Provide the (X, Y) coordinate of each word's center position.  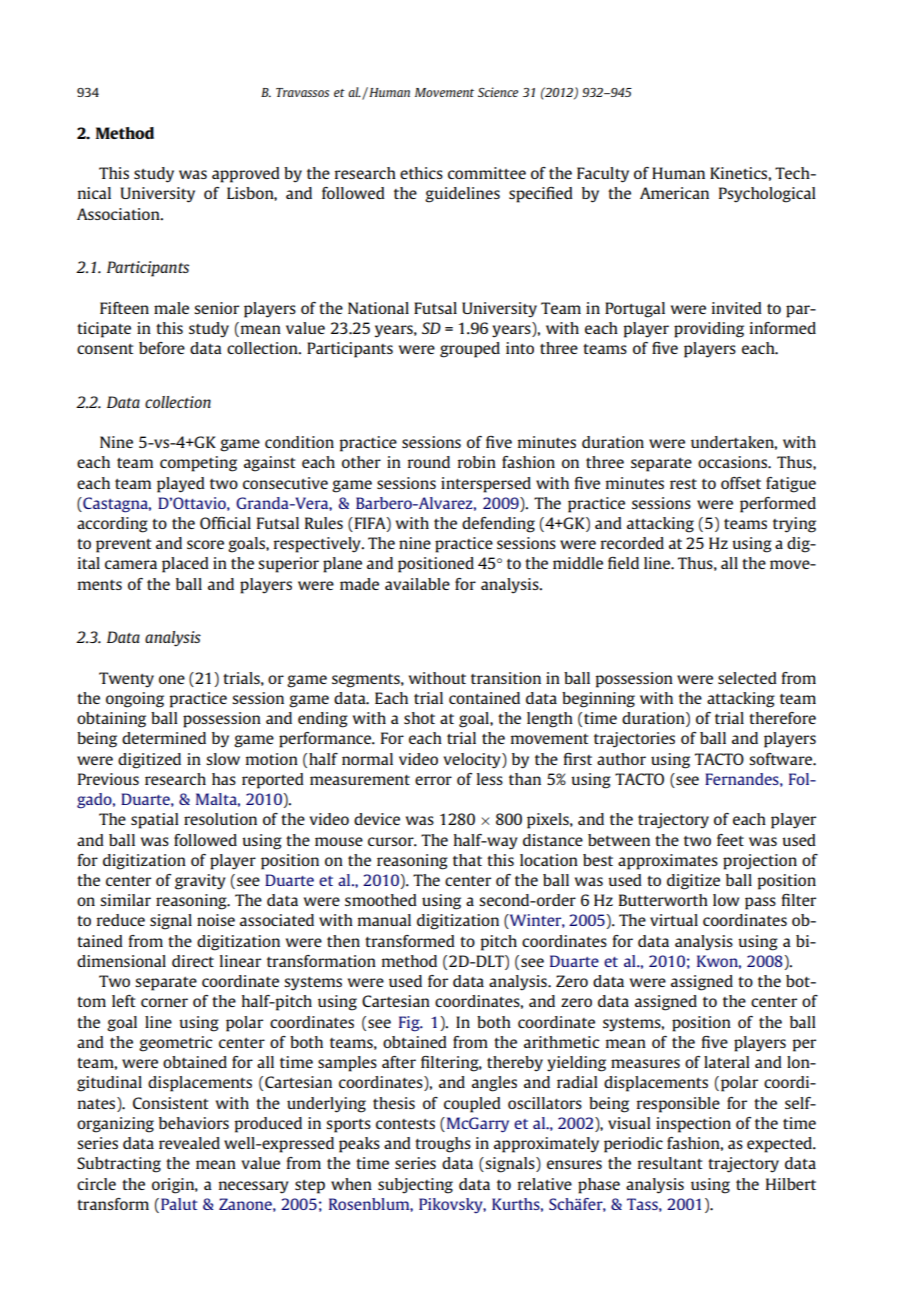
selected (747, 678)
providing (709, 330)
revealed (189, 1143)
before (162, 348)
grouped (470, 350)
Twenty (126, 680)
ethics (421, 173)
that (467, 860)
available (417, 584)
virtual (674, 920)
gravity (200, 882)
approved (246, 175)
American (674, 193)
